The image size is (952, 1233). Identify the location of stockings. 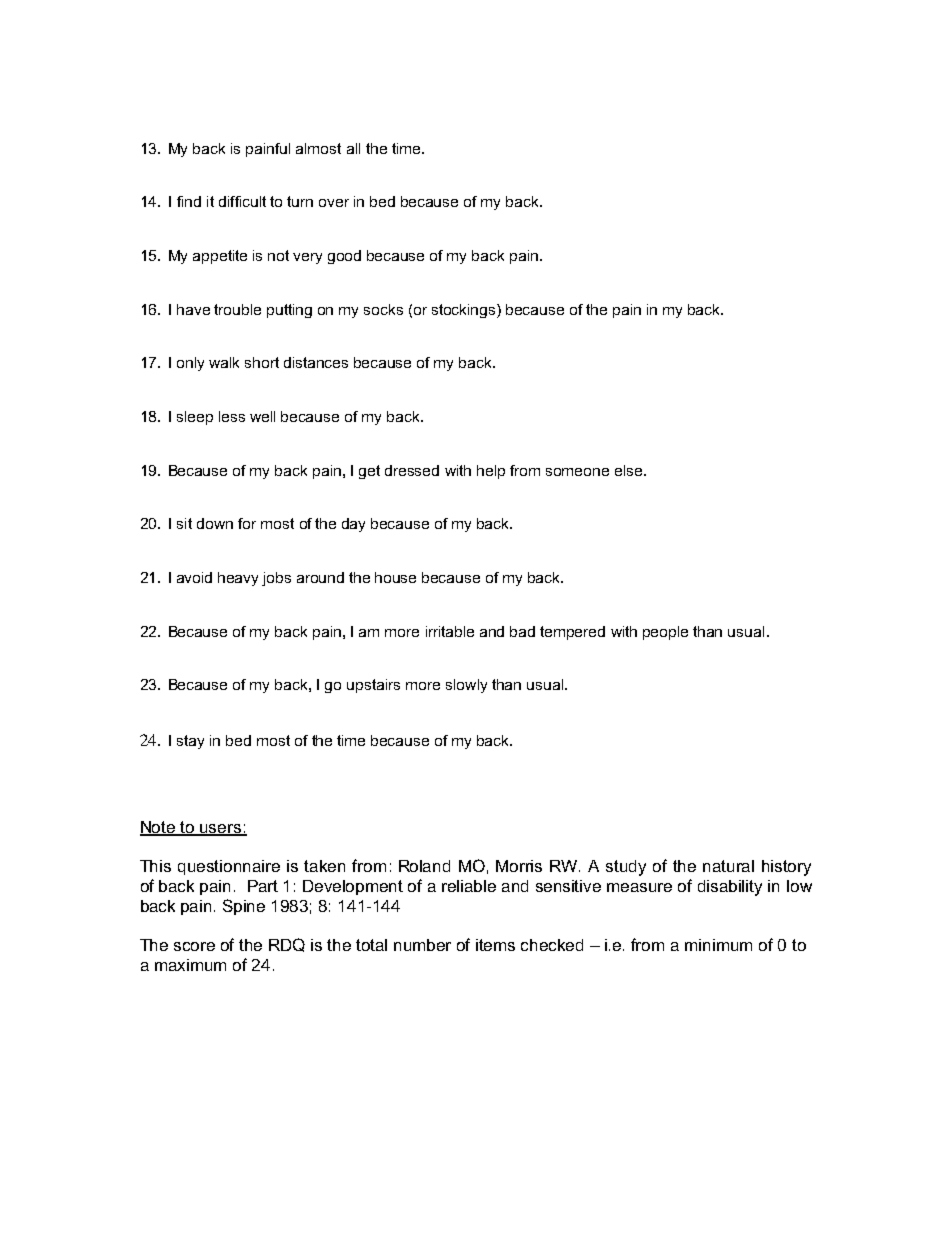
(465, 311).
